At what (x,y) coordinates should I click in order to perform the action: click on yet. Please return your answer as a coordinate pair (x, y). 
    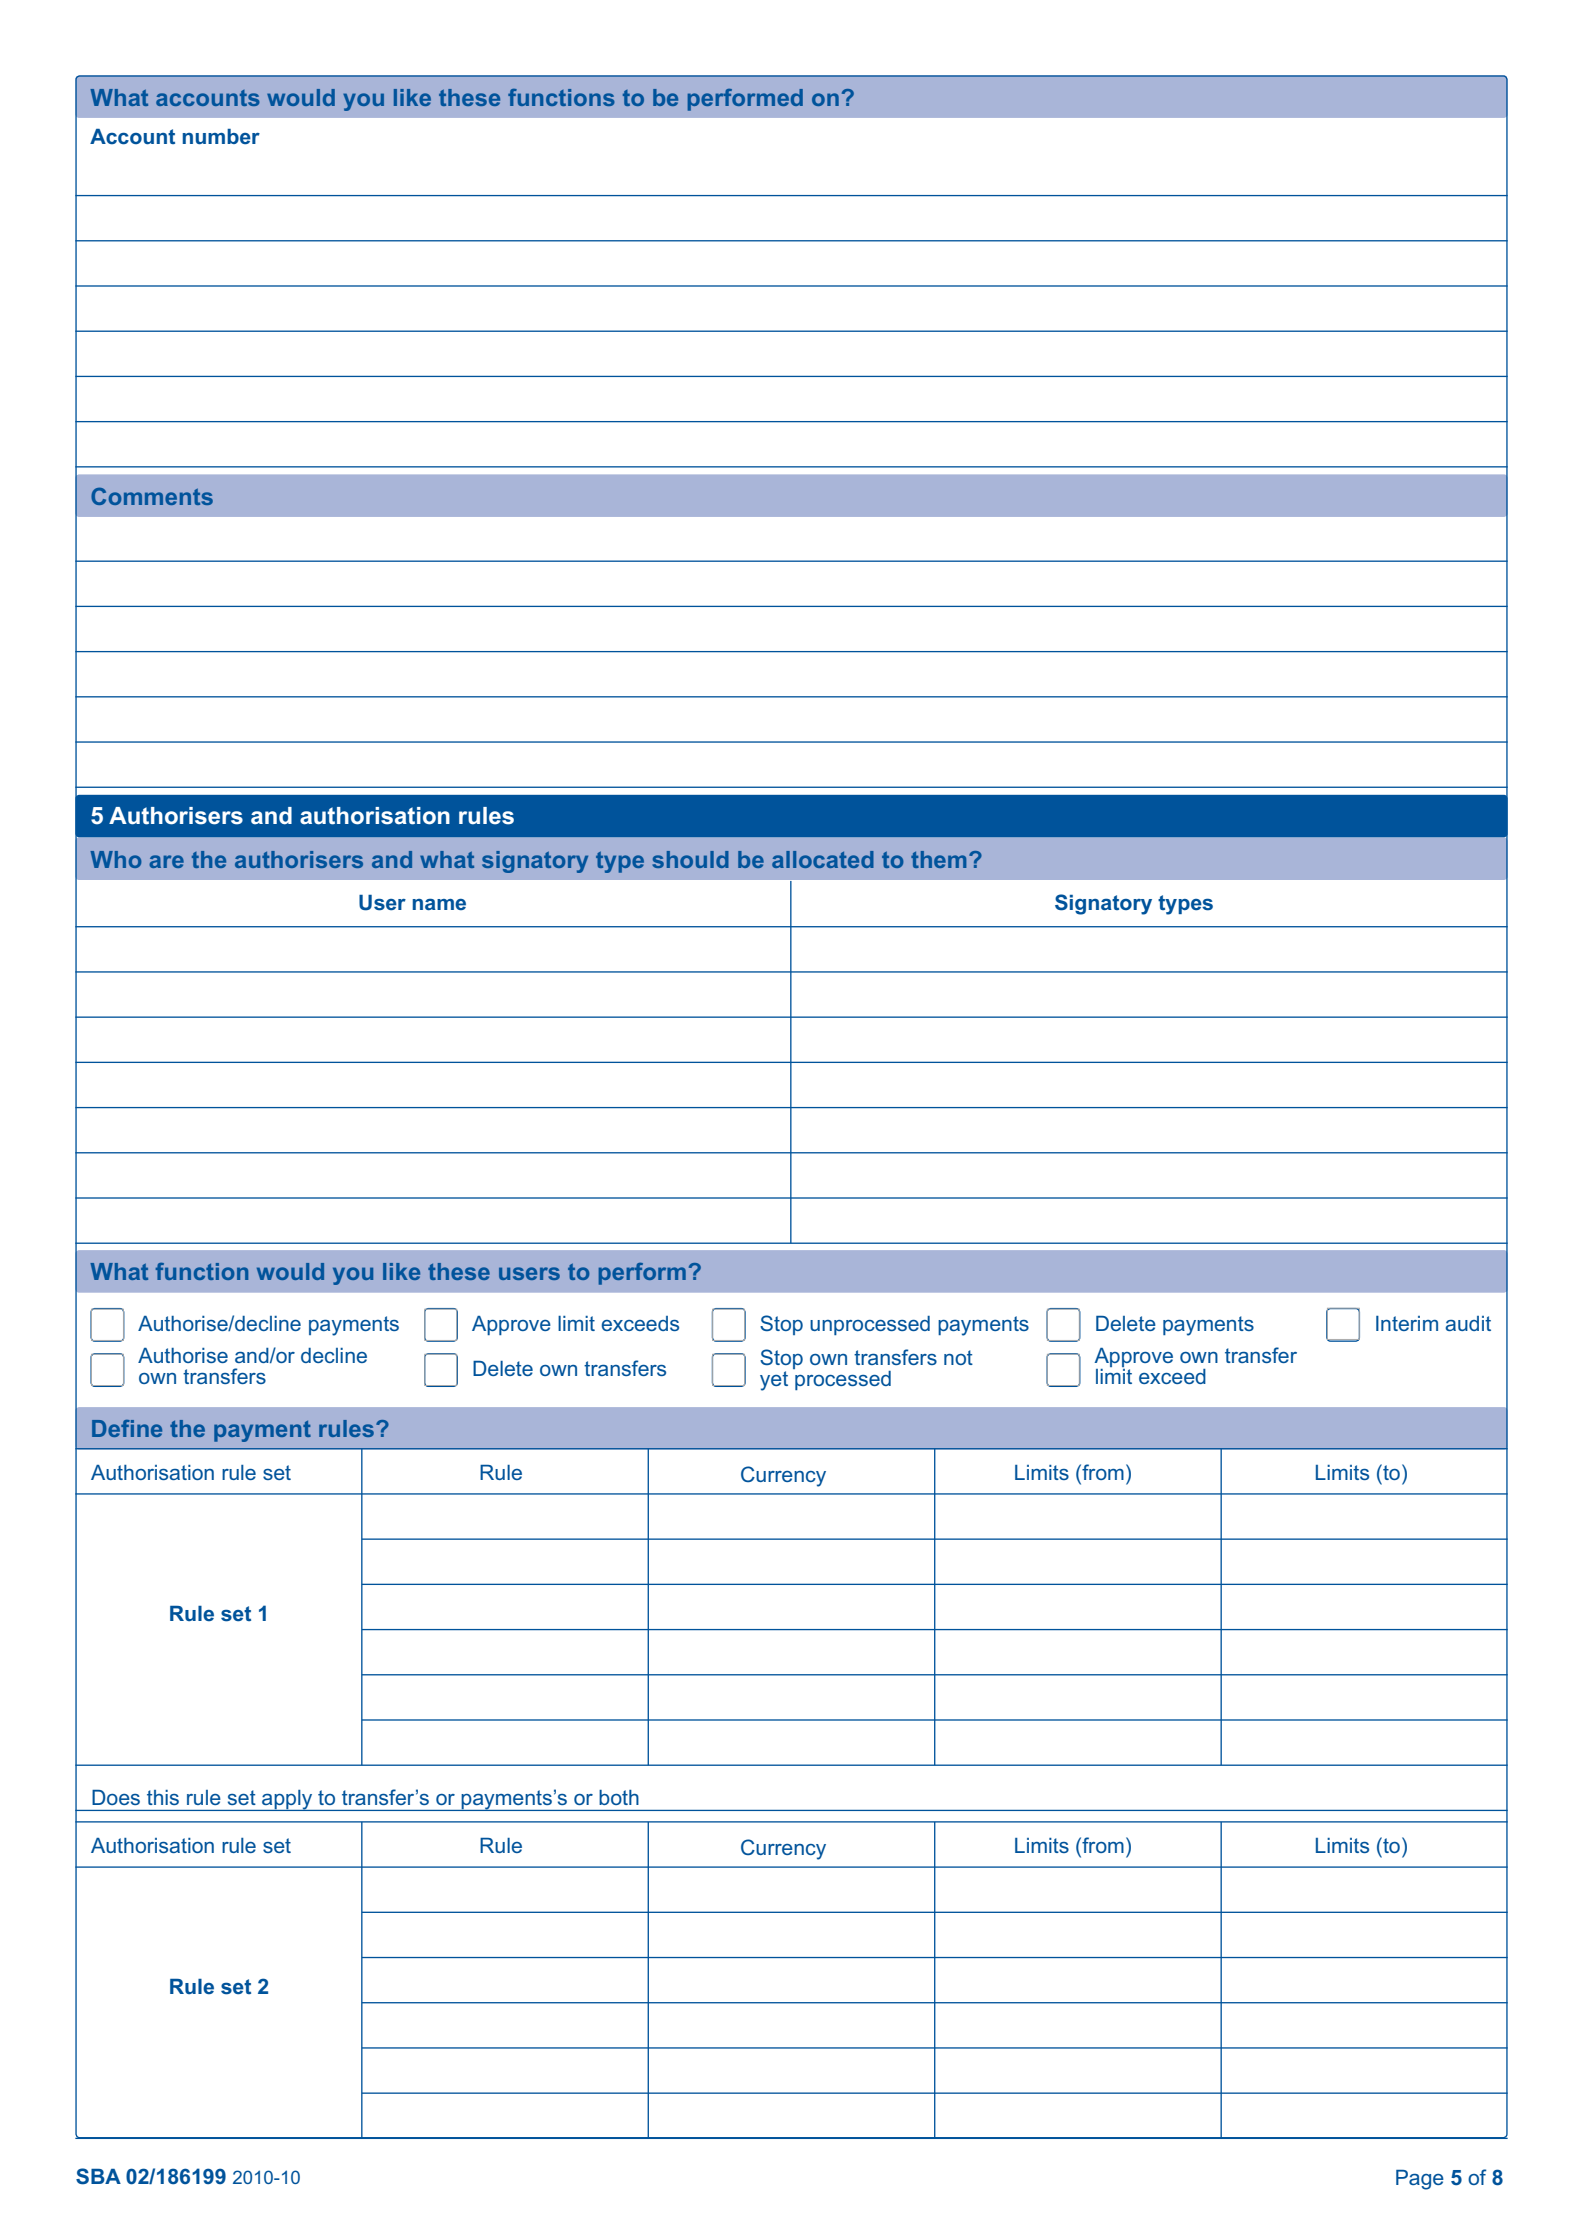
    Looking at the image, I should click on (774, 1381).
